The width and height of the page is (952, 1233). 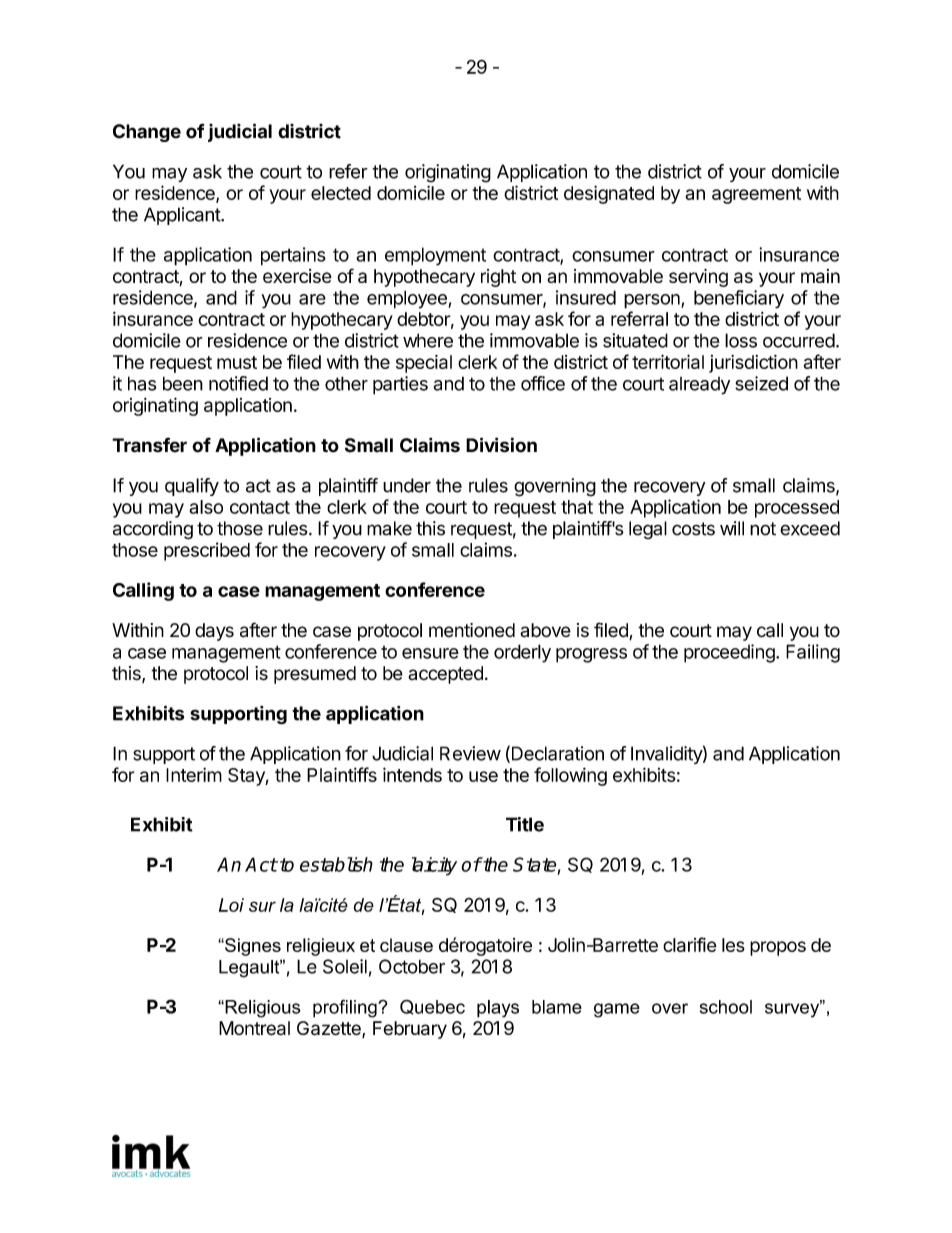 What do you see at coordinates (732, 528) in the page?
I see `will` at bounding box center [732, 528].
